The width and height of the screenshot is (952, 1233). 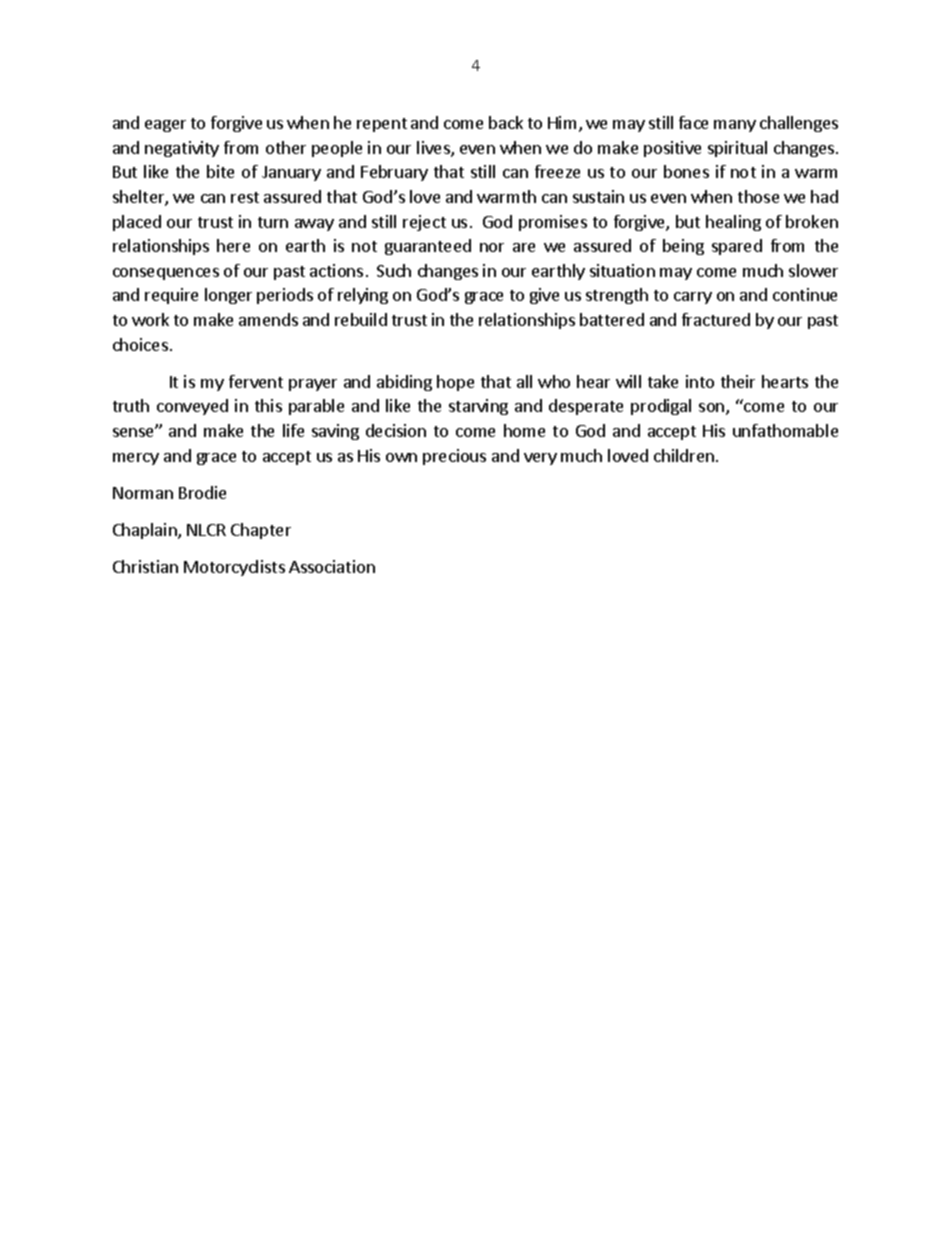 I want to click on Association, so click(x=332, y=566).
